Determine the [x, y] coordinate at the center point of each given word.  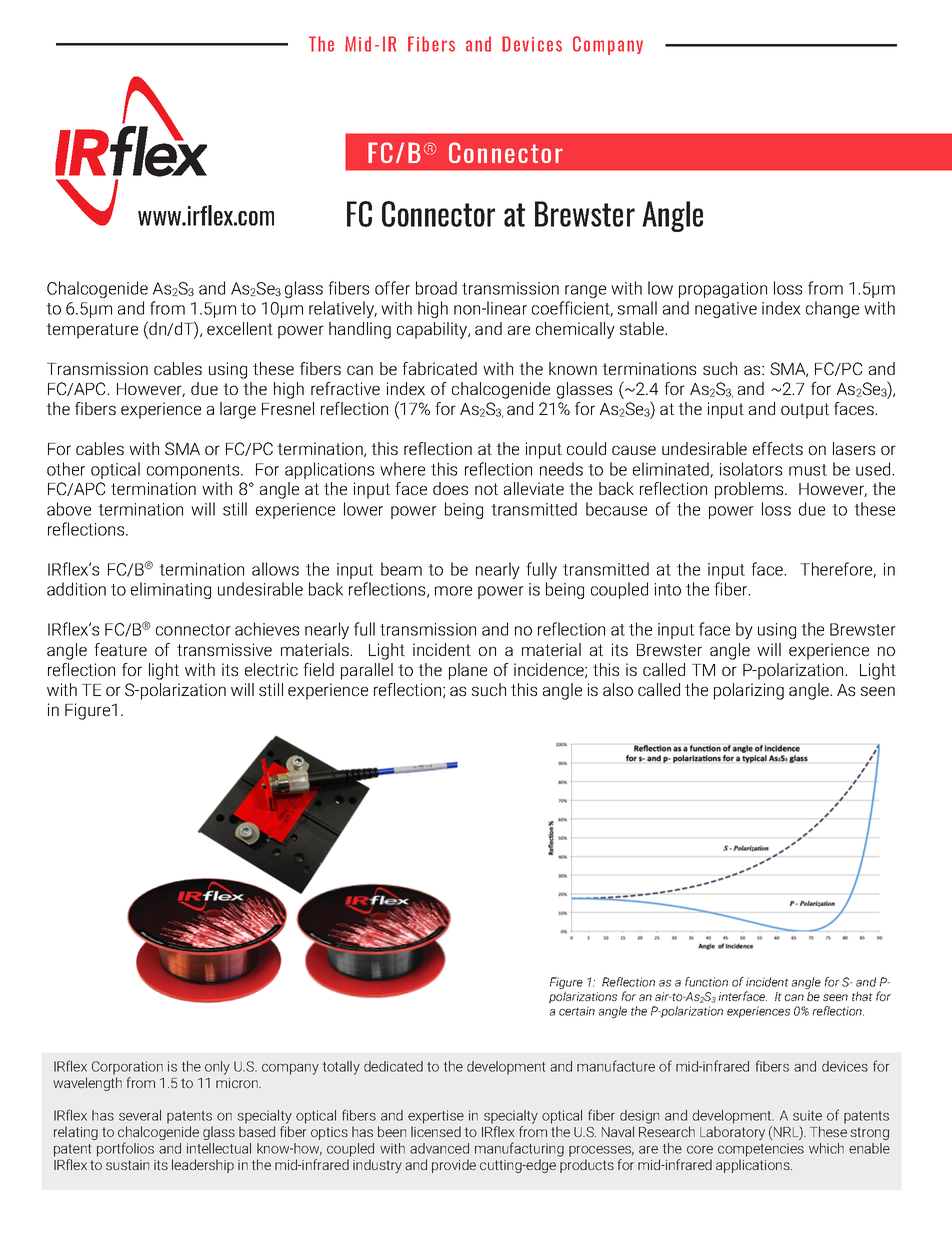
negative [726, 310]
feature [120, 649]
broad [436, 288]
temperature [92, 331]
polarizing [749, 691]
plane [468, 671]
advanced [439, 1148]
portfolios [125, 1149]
